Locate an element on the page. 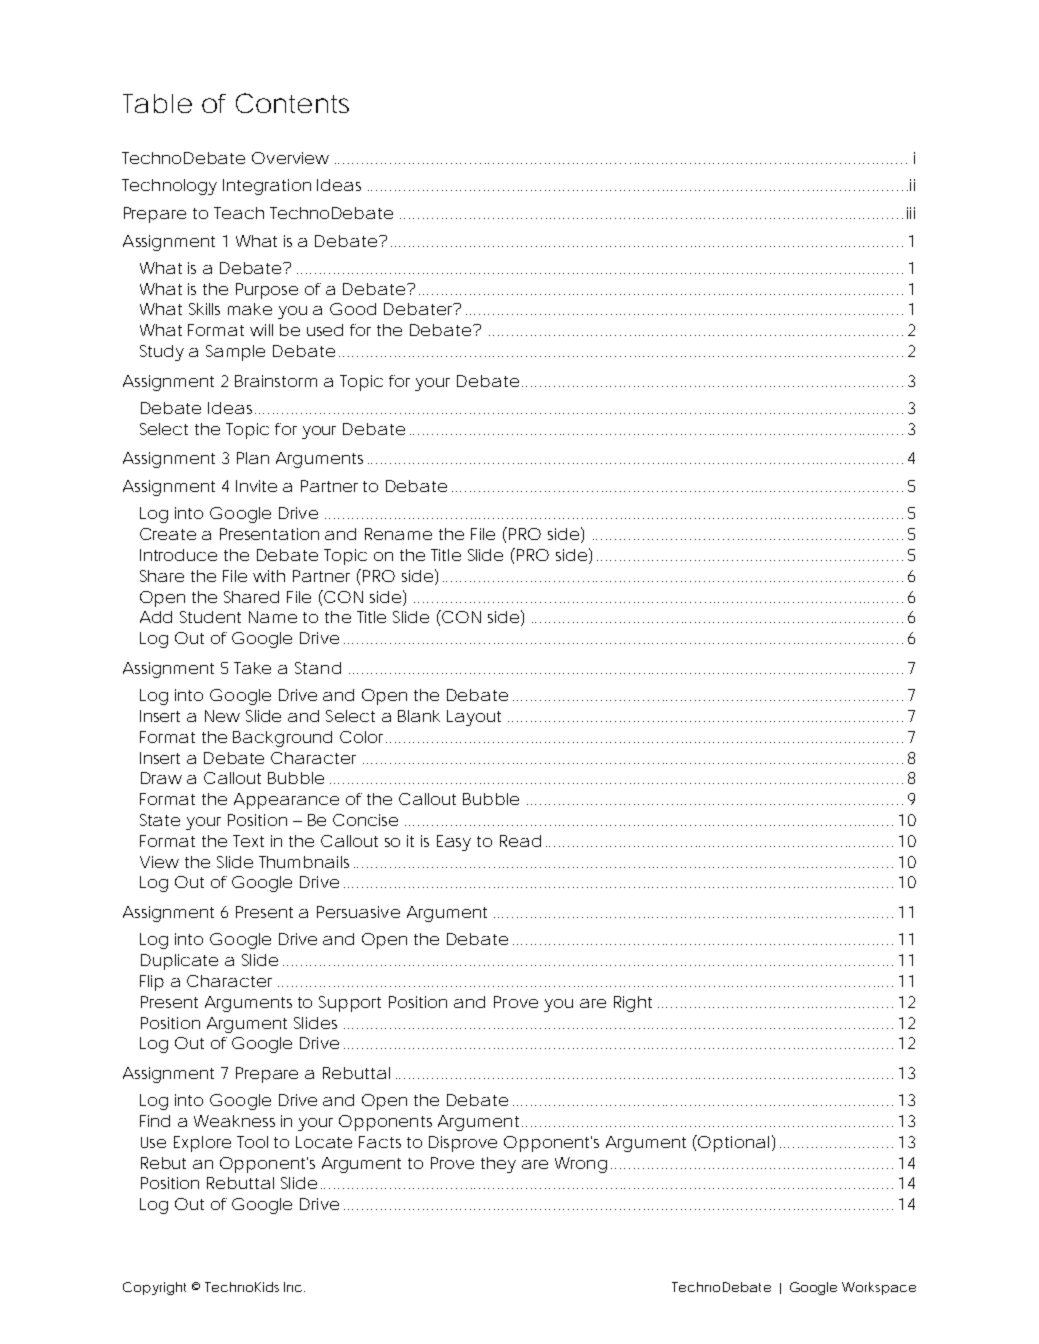 This image has width=1039, height=1344. Integration is located at coordinates (267, 187).
